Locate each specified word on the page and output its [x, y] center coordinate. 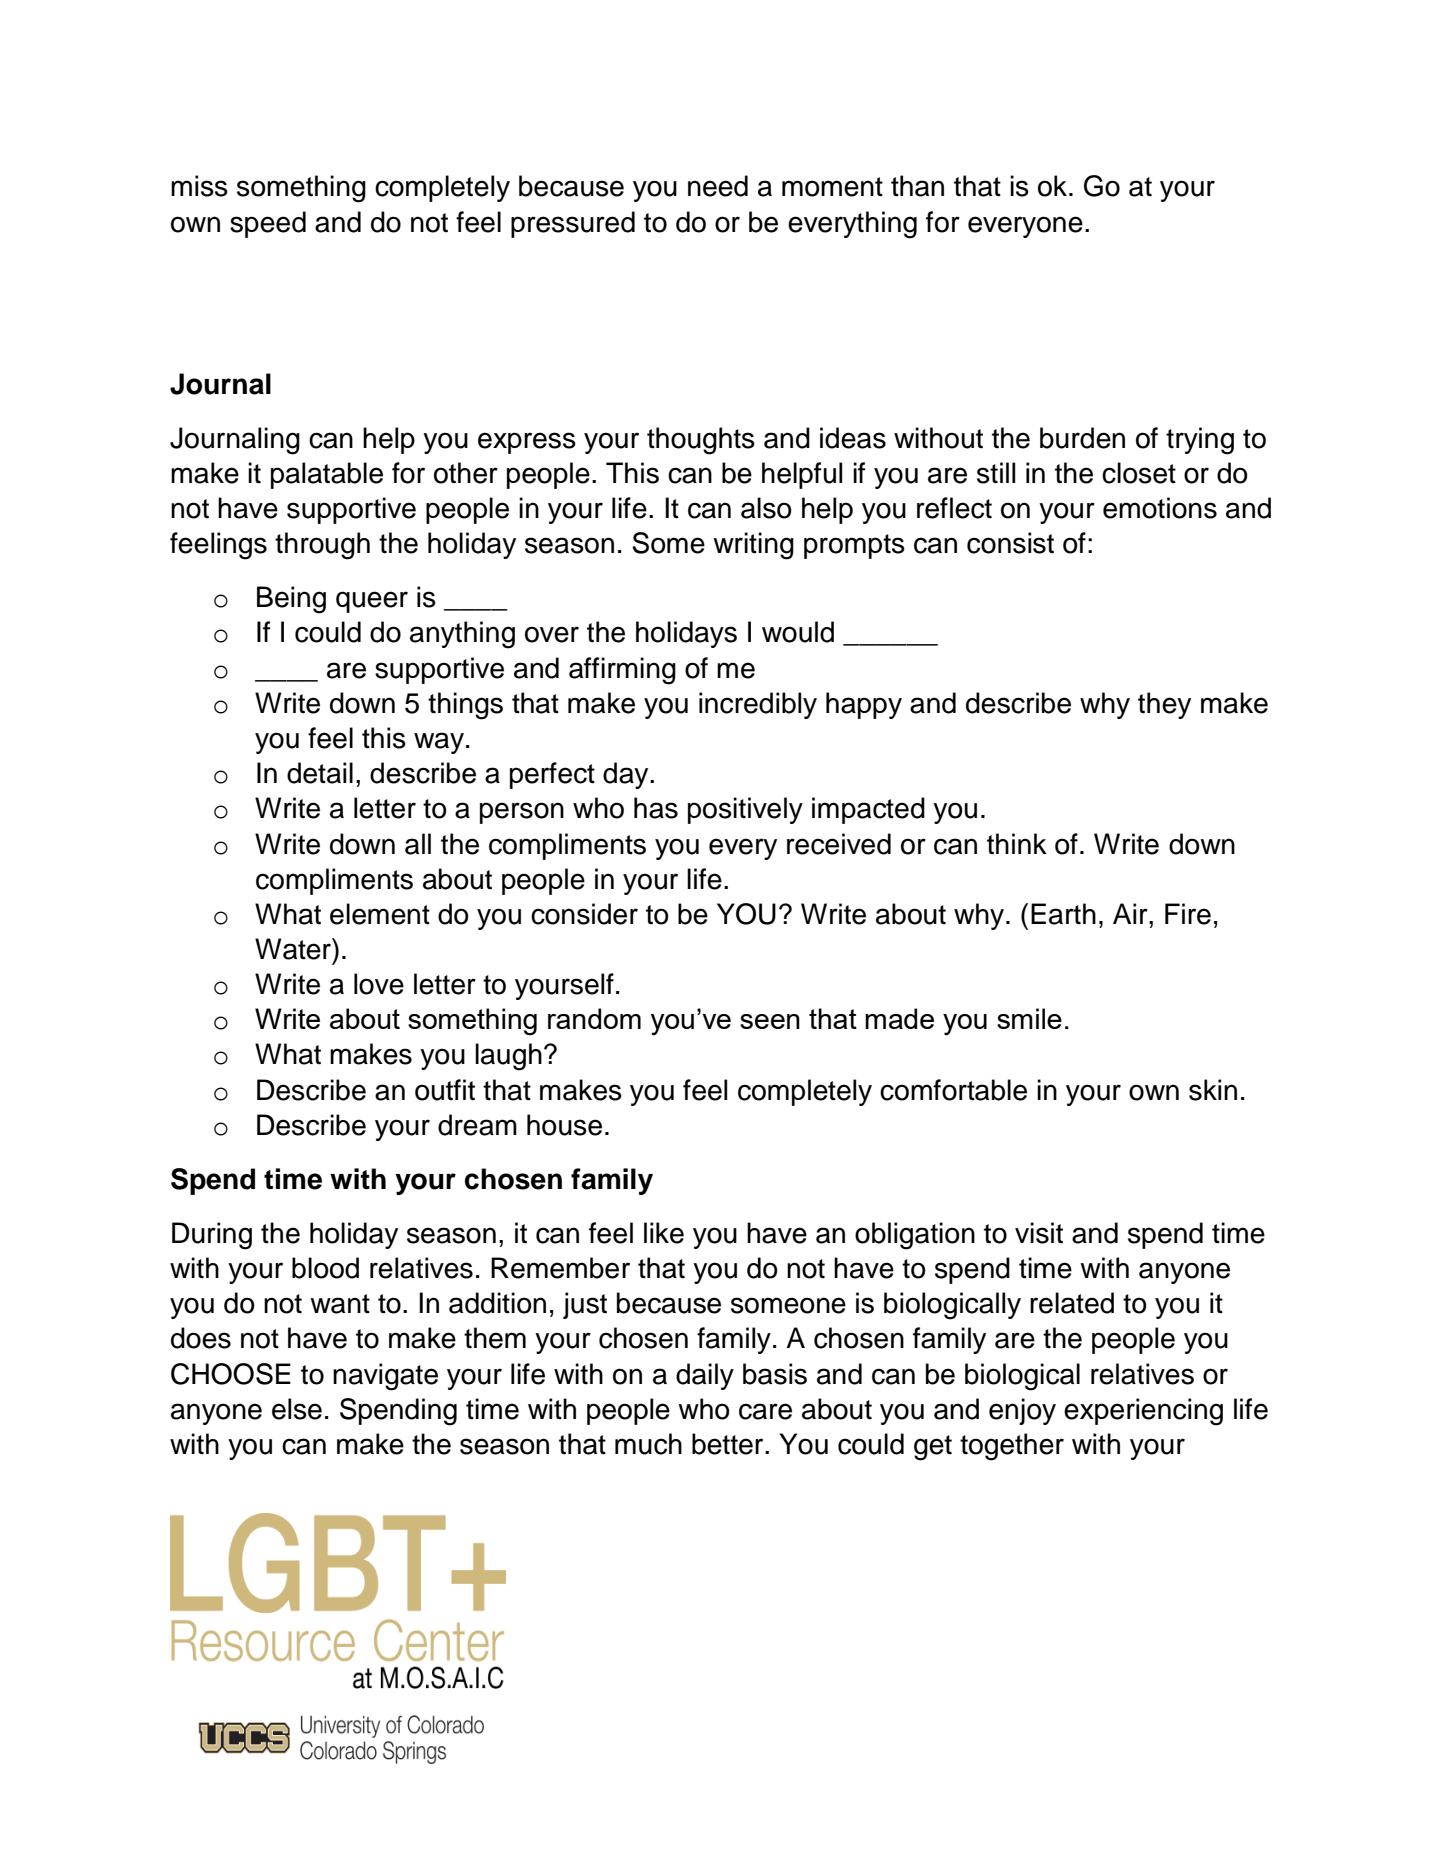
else [297, 1409]
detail [320, 773]
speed [268, 224]
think [1017, 844]
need [718, 186]
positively [745, 810]
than [917, 186]
